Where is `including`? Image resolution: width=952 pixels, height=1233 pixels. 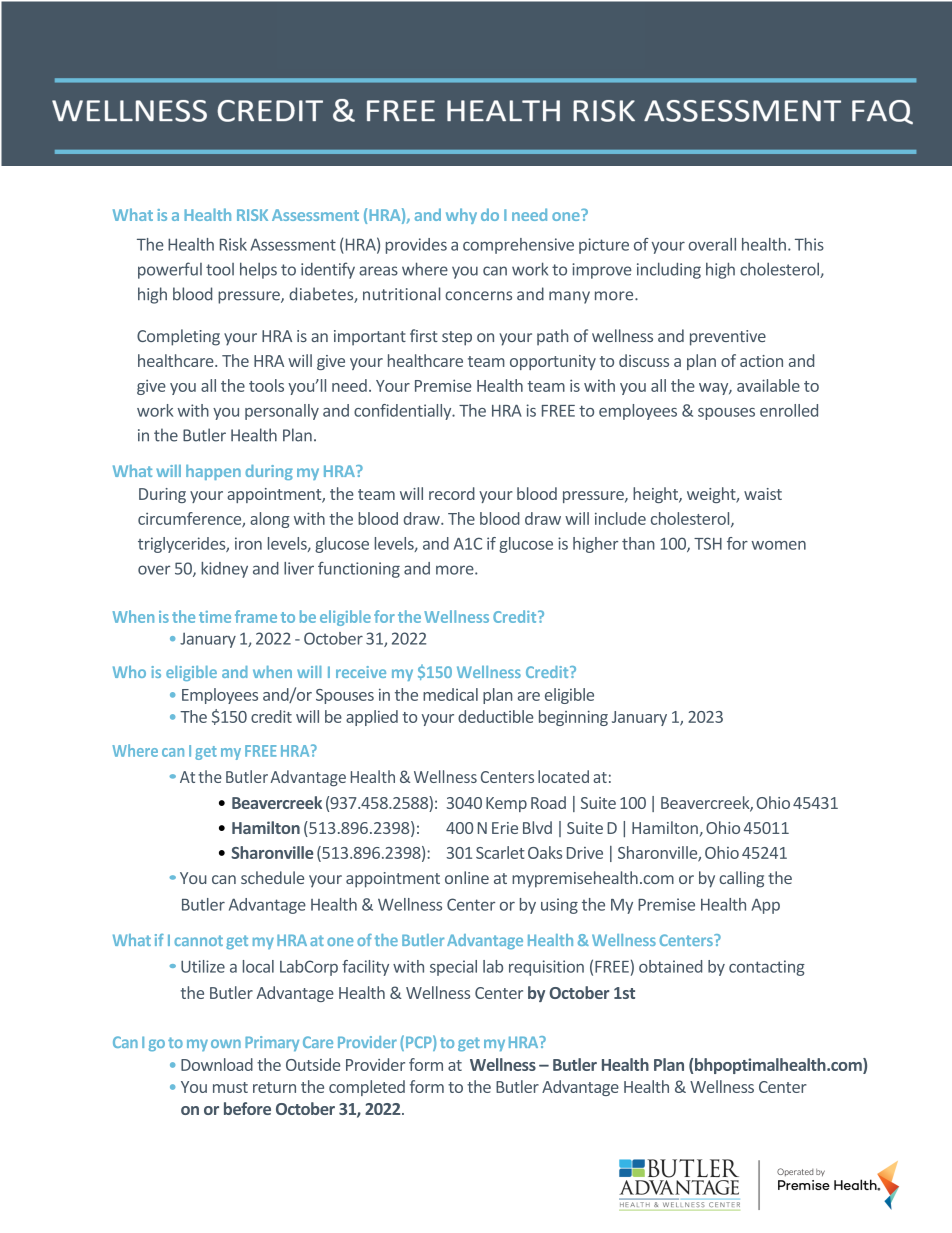 including is located at coordinates (669, 270).
